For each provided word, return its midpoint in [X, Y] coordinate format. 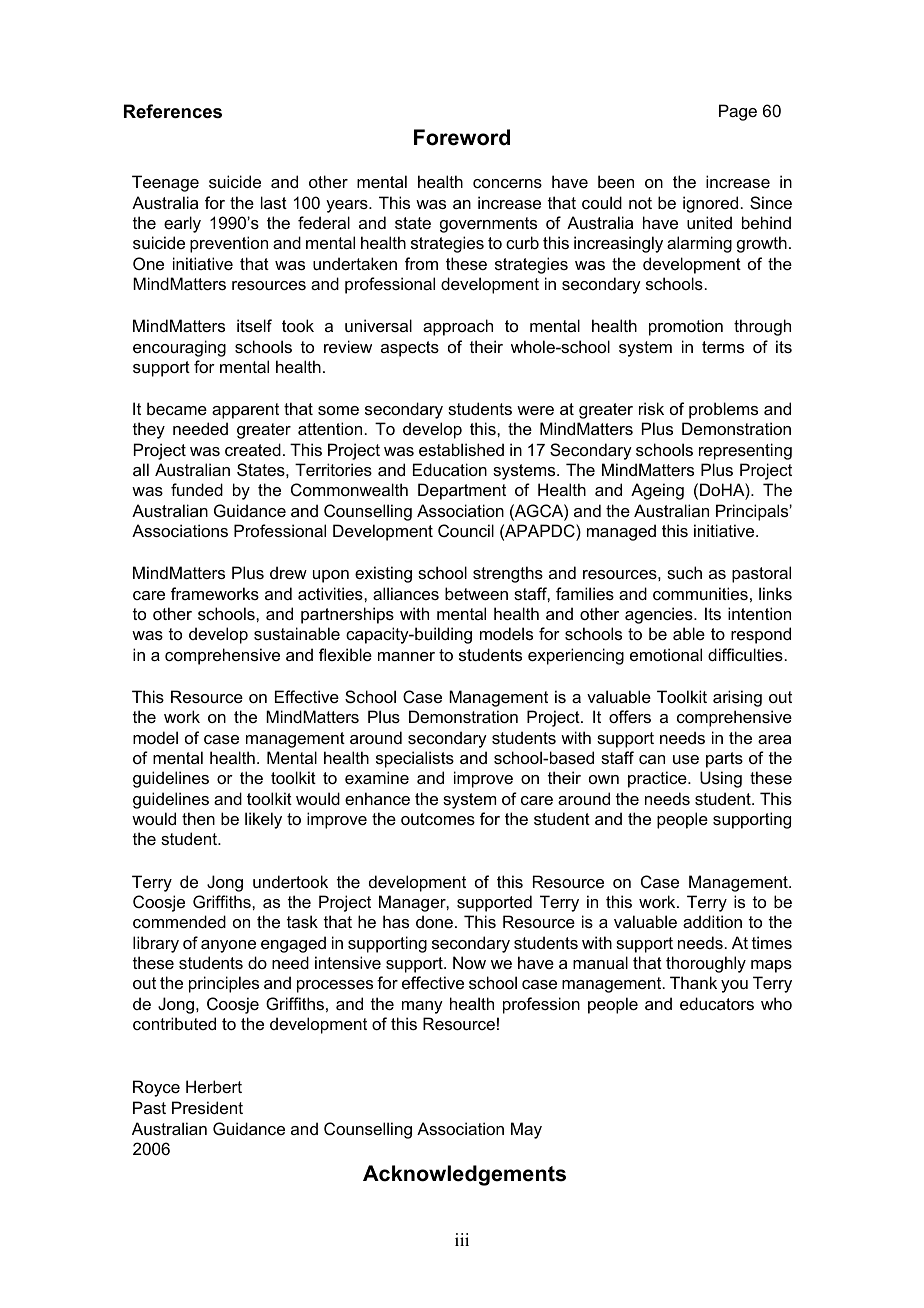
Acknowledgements [464, 1175]
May [526, 1130]
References [173, 111]
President [207, 1107]
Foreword [462, 137]
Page [738, 112]
